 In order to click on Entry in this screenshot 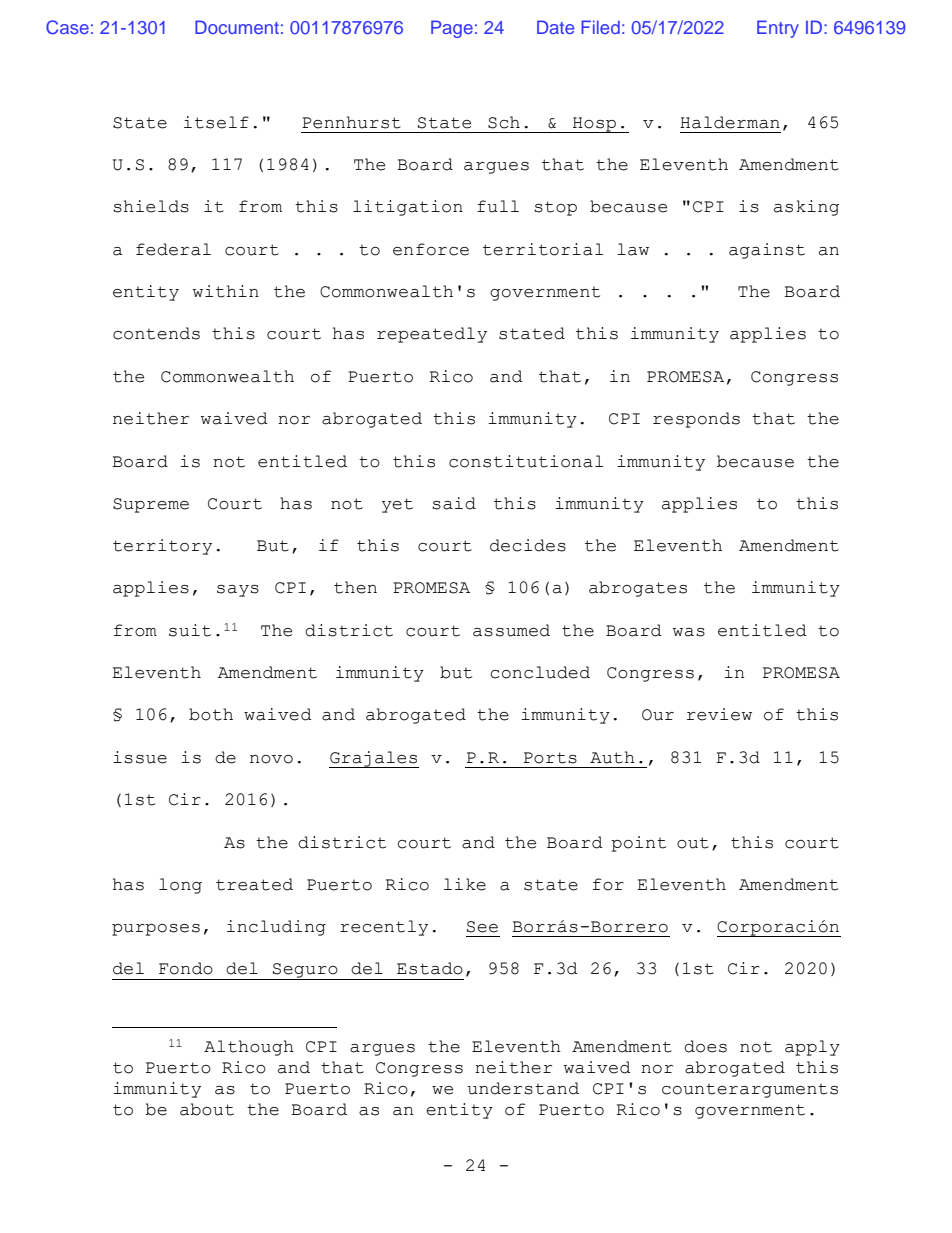, I will do `click(778, 29)`.
